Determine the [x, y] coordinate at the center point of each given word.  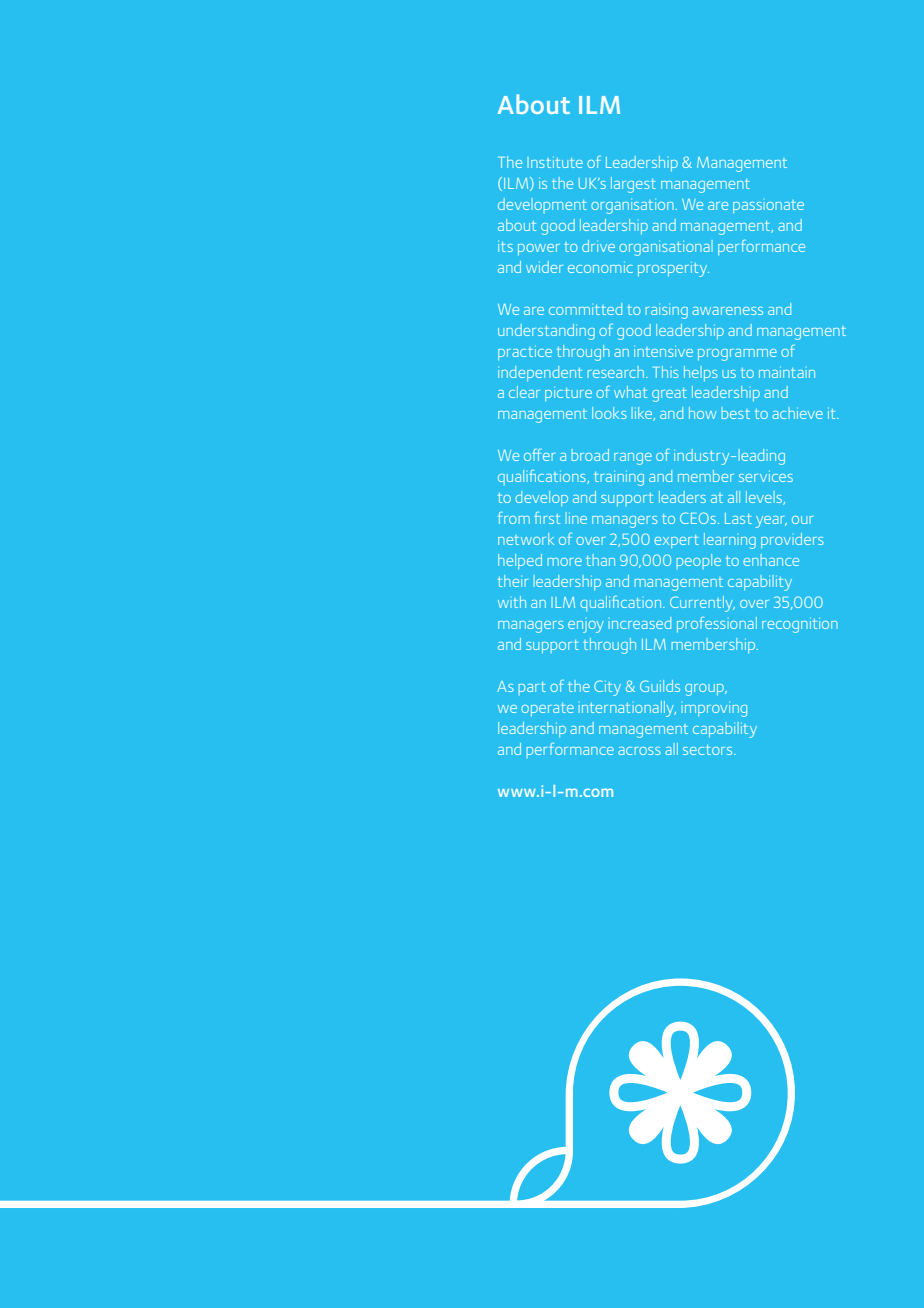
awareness [727, 311]
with [512, 602]
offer [539, 455]
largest [633, 185]
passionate [768, 206]
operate [547, 709]
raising [667, 311]
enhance [771, 560]
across [639, 751]
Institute [555, 162]
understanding [546, 332]
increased [640, 623]
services [766, 476]
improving [714, 709]
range [633, 459]
